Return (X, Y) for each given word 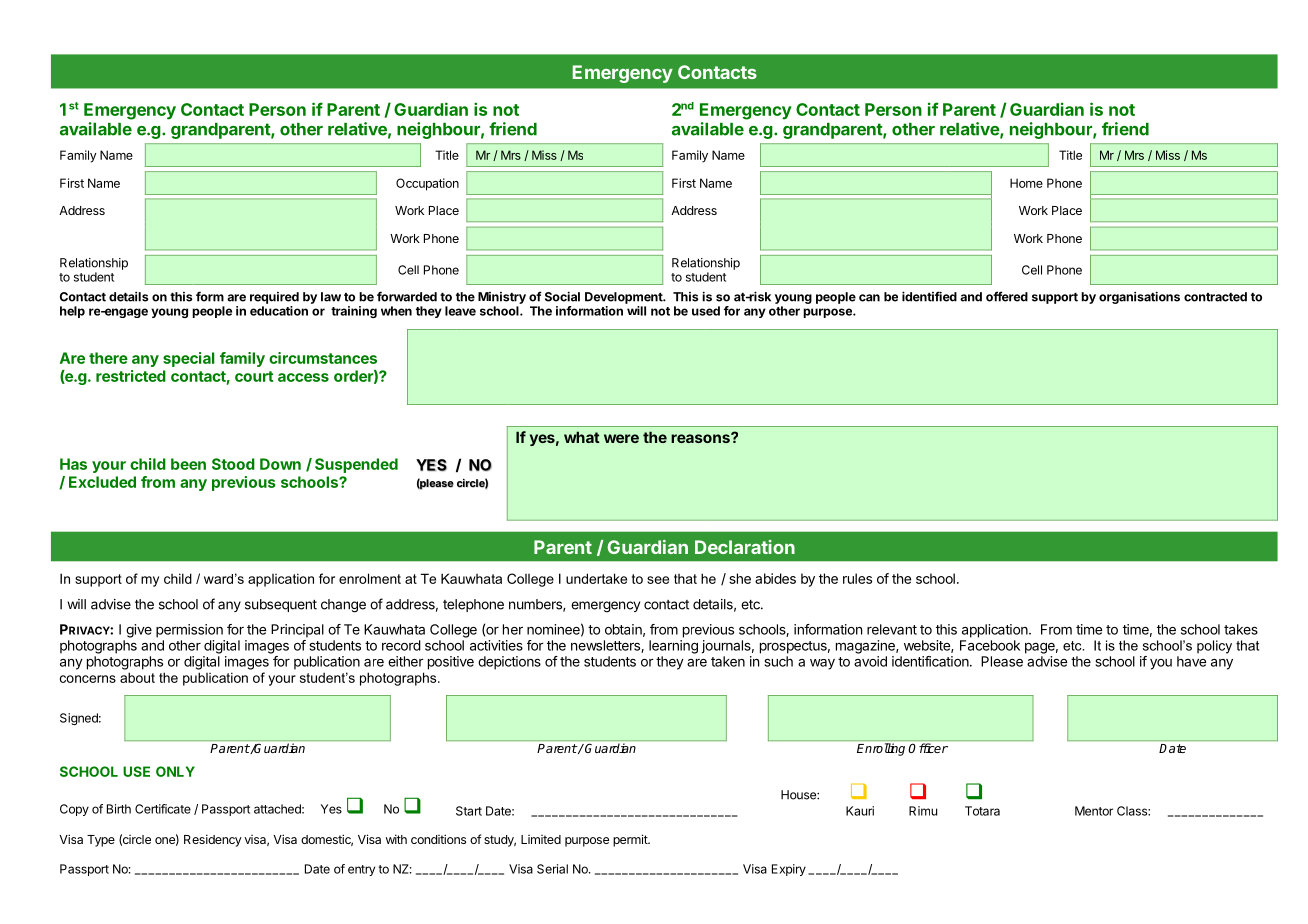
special (189, 359)
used (706, 311)
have (1191, 661)
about (137, 677)
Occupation (427, 184)
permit (631, 840)
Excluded (102, 482)
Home (1026, 183)
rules (857, 578)
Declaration (745, 547)
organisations (1139, 297)
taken (728, 661)
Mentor (1094, 811)
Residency (213, 840)
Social (562, 296)
